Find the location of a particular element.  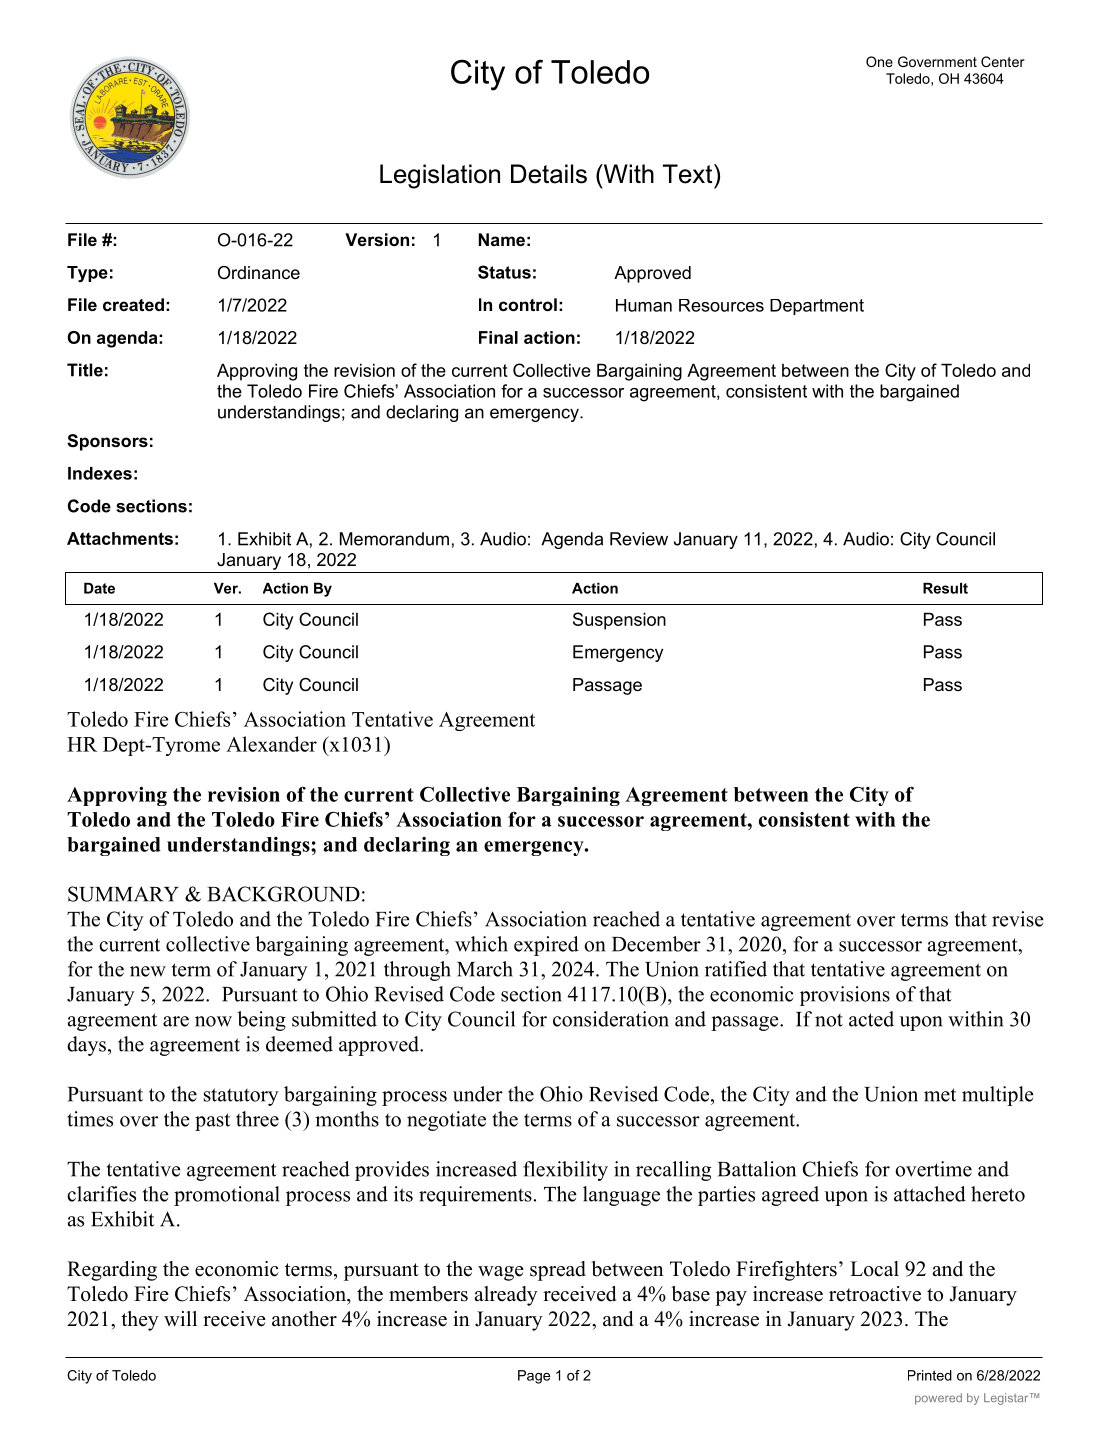

Alexander is located at coordinates (271, 744).
